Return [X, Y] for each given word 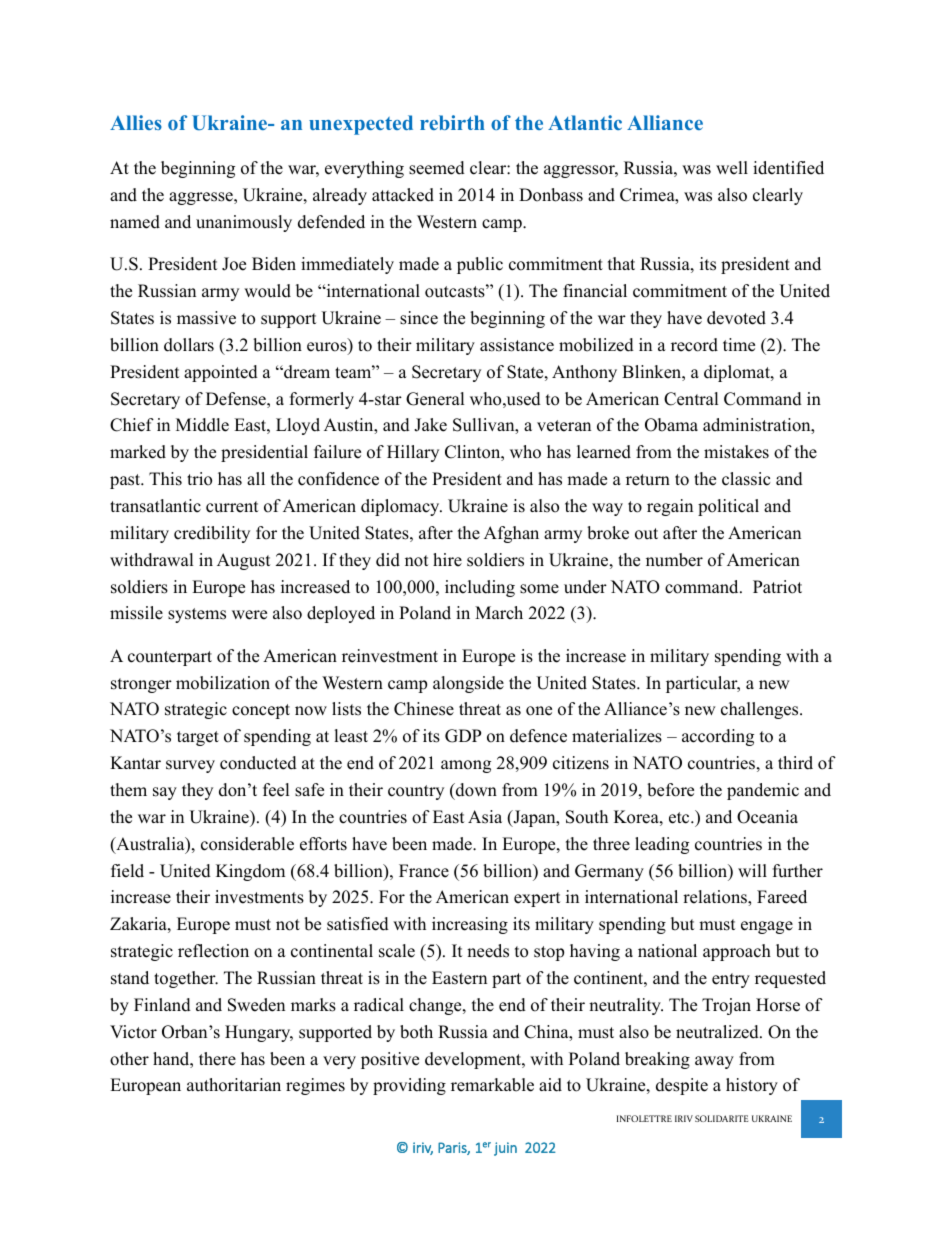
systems [197, 615]
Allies [136, 122]
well [732, 168]
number [674, 560]
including [480, 588]
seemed [437, 168]
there [217, 1059]
